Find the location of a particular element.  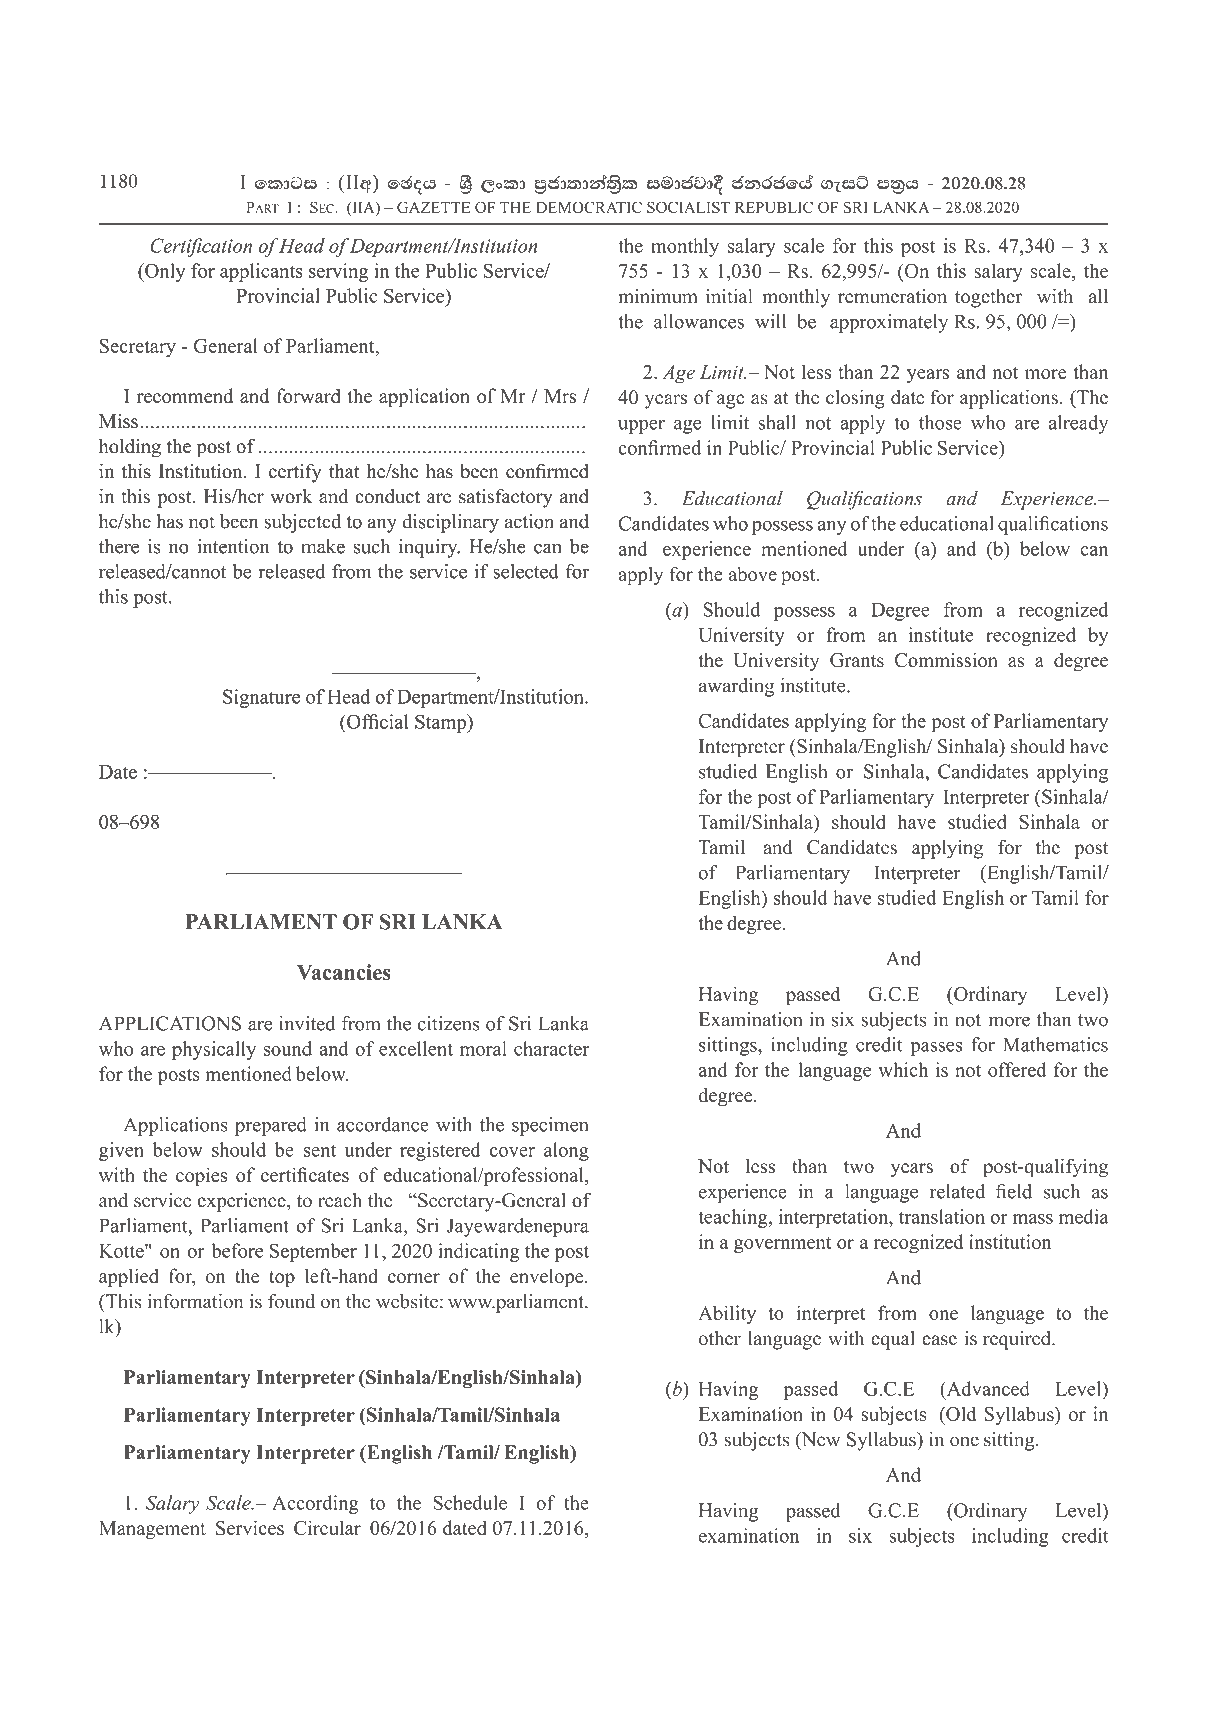

character is located at coordinates (551, 1048).
